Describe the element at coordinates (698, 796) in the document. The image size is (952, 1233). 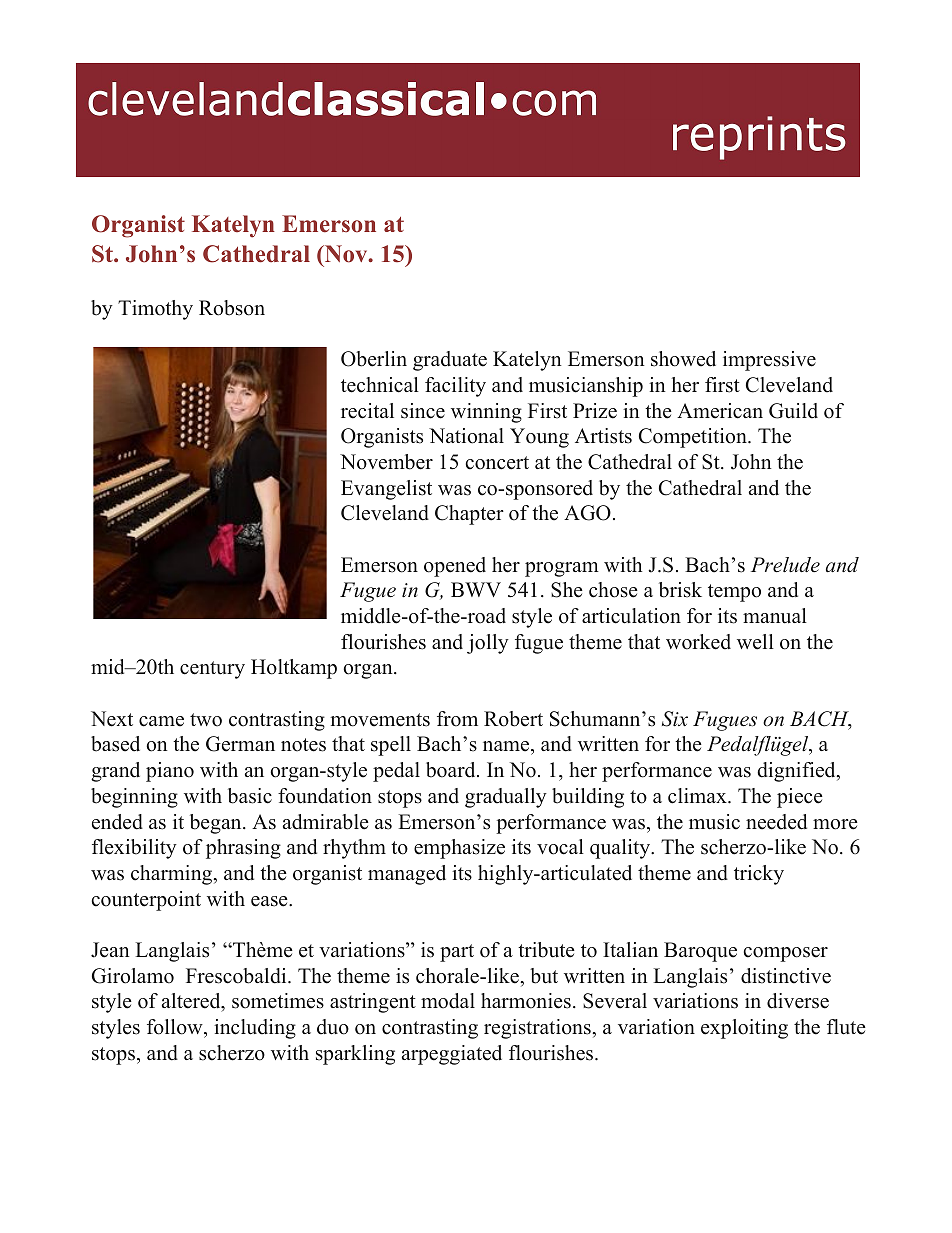
I see `climax` at that location.
